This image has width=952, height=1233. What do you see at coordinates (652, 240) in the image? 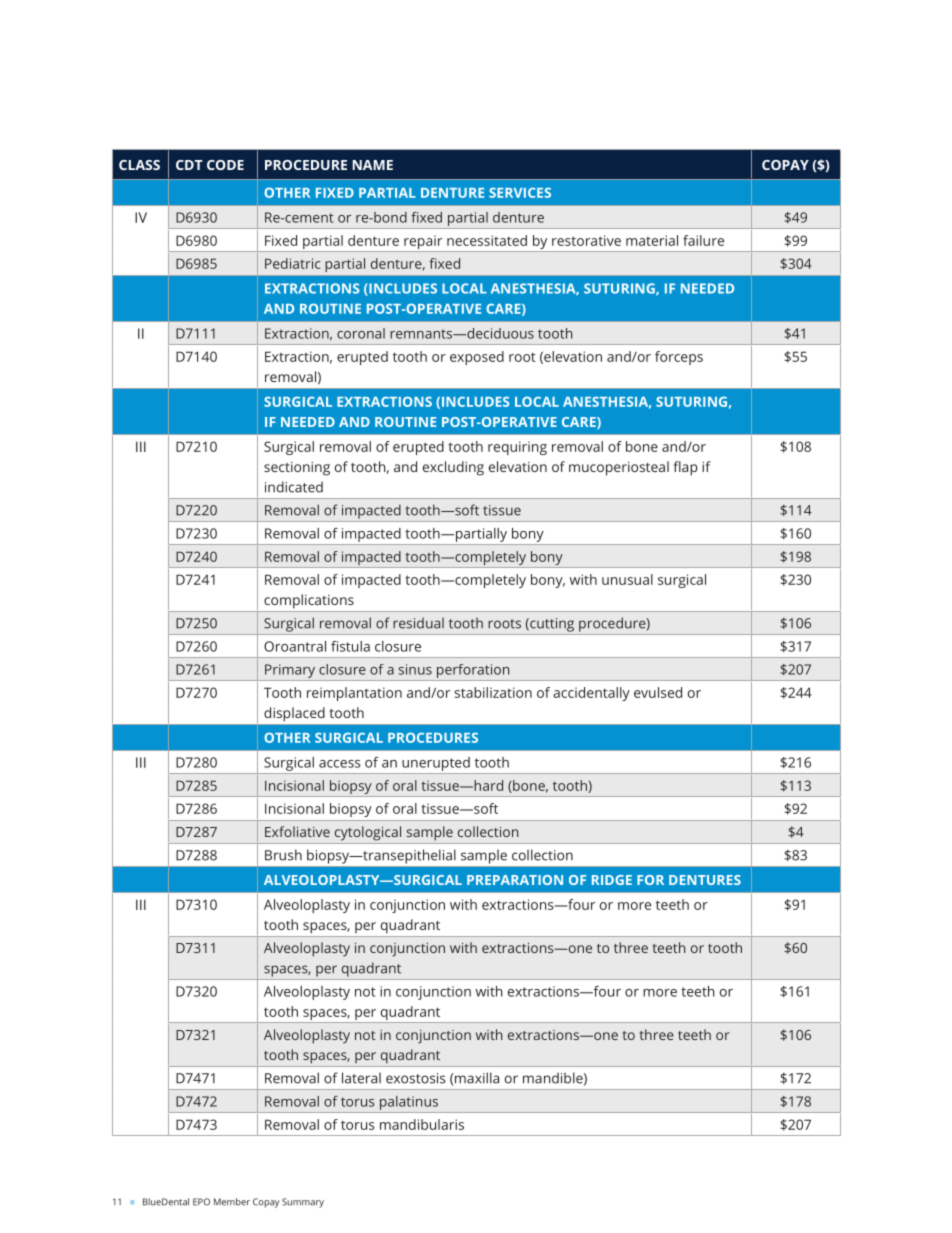
I see `material` at bounding box center [652, 240].
